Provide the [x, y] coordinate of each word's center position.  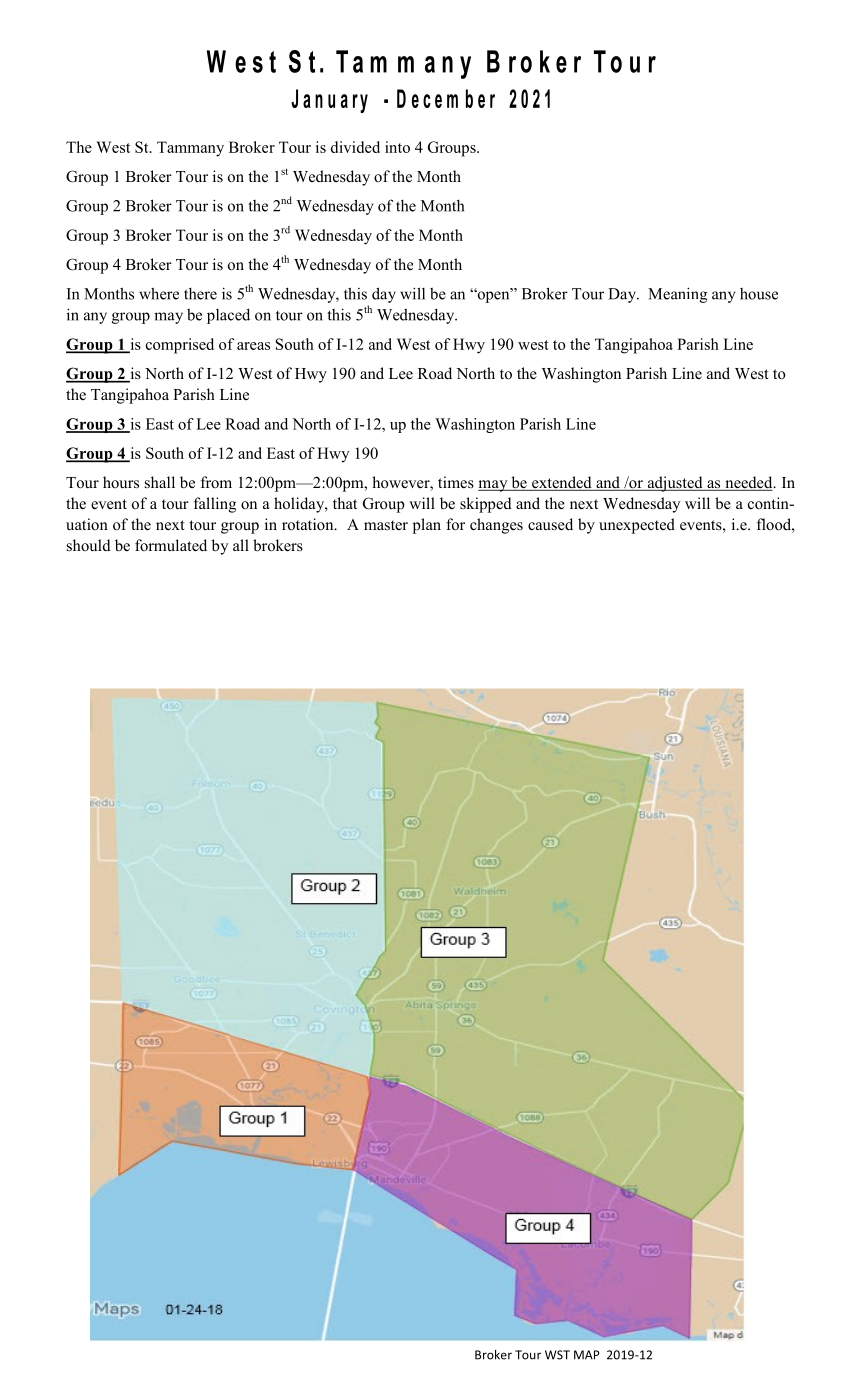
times [456, 482]
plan [427, 526]
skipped [486, 505]
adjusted [675, 484]
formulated [171, 545]
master [386, 525]
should [89, 545]
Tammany [190, 149]
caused [550, 524]
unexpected [637, 526]
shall [160, 482]
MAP [586, 1355]
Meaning [677, 295]
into [397, 147]
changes [496, 526]
